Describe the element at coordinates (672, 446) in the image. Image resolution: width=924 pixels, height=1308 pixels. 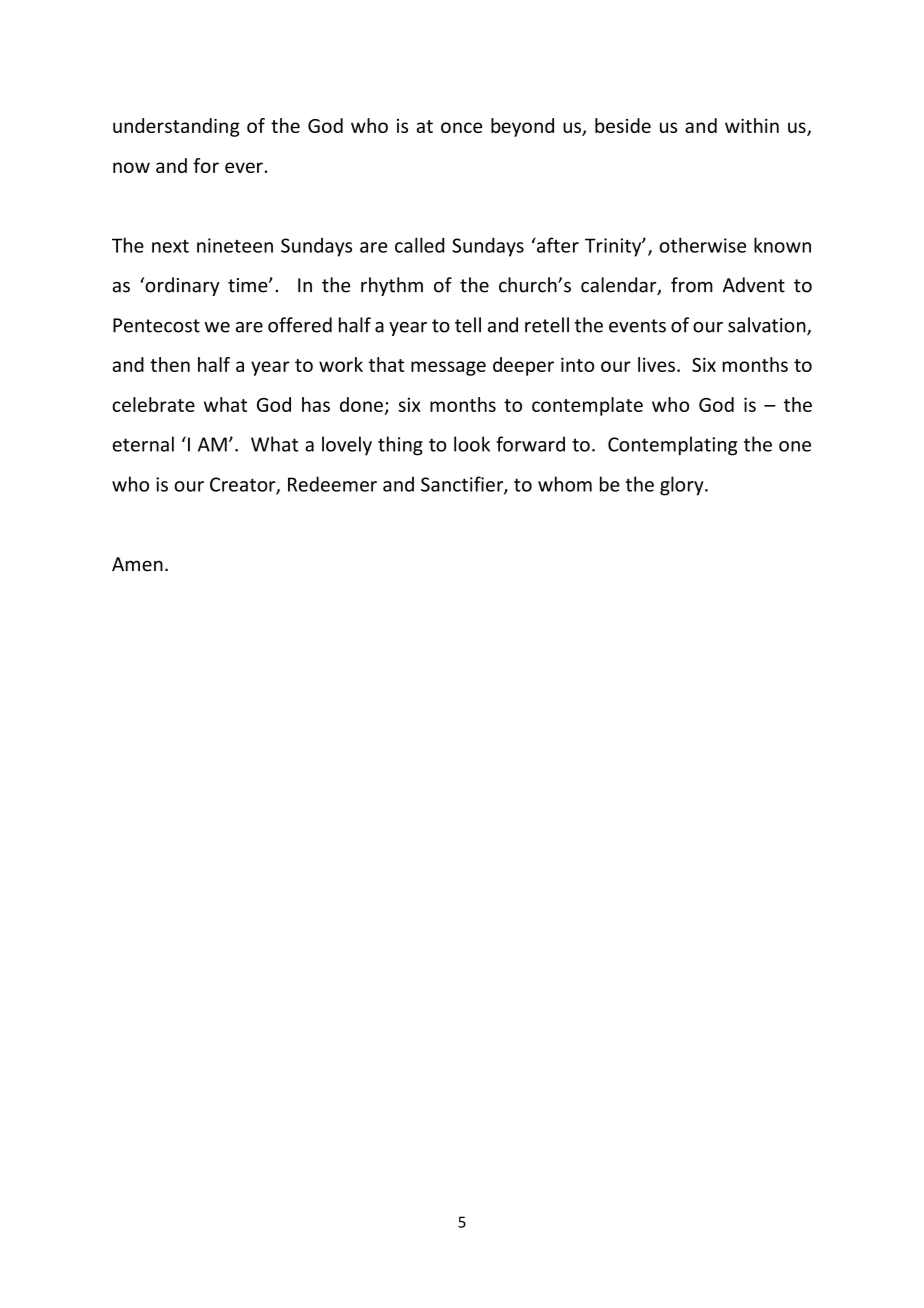
I see `Contemplating` at that location.
